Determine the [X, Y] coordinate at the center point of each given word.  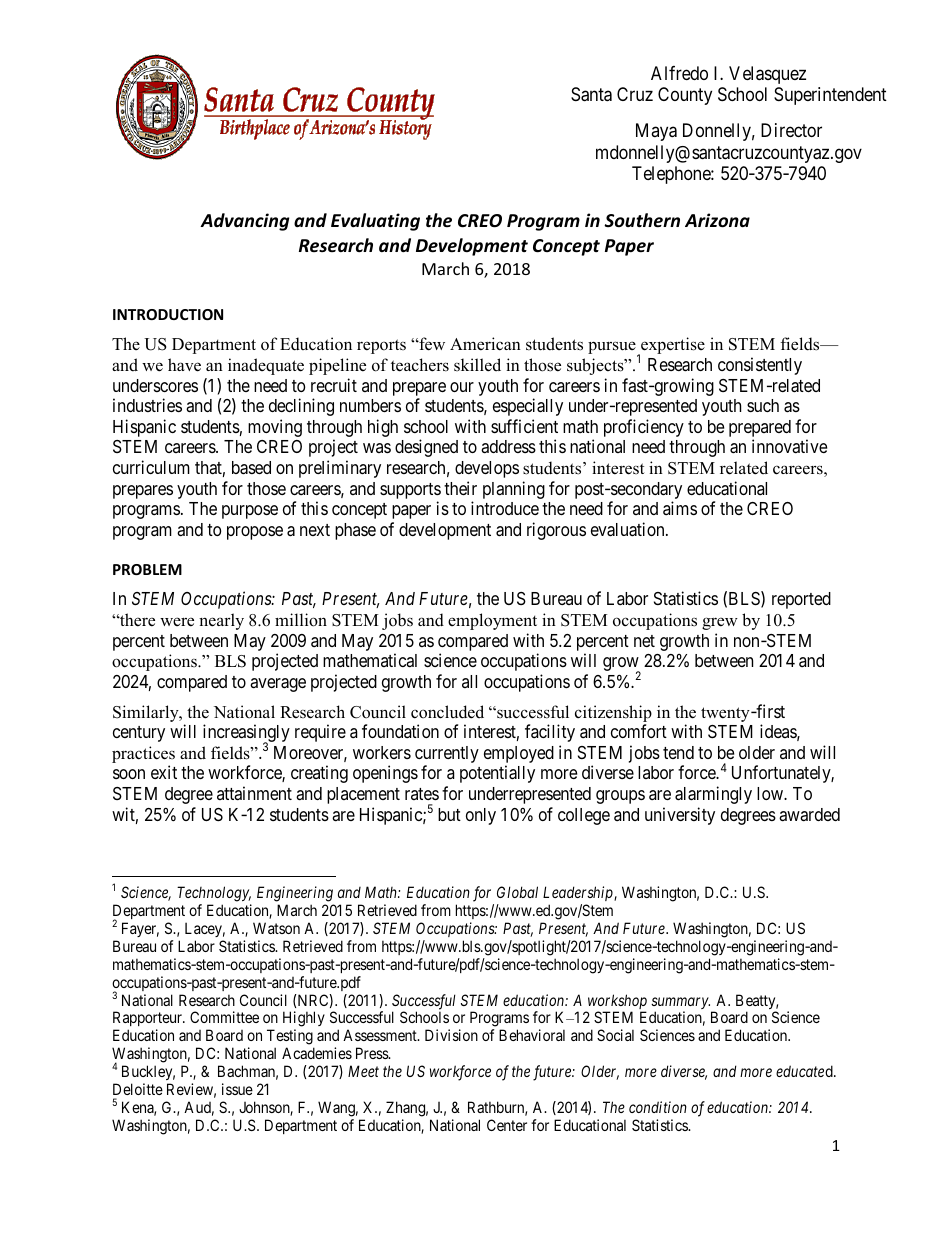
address [508, 446]
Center [507, 1125]
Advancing [244, 222]
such [763, 405]
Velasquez [767, 75]
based [251, 468]
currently [447, 756]
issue [237, 1089]
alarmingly [713, 795]
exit [164, 772]
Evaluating [375, 222]
